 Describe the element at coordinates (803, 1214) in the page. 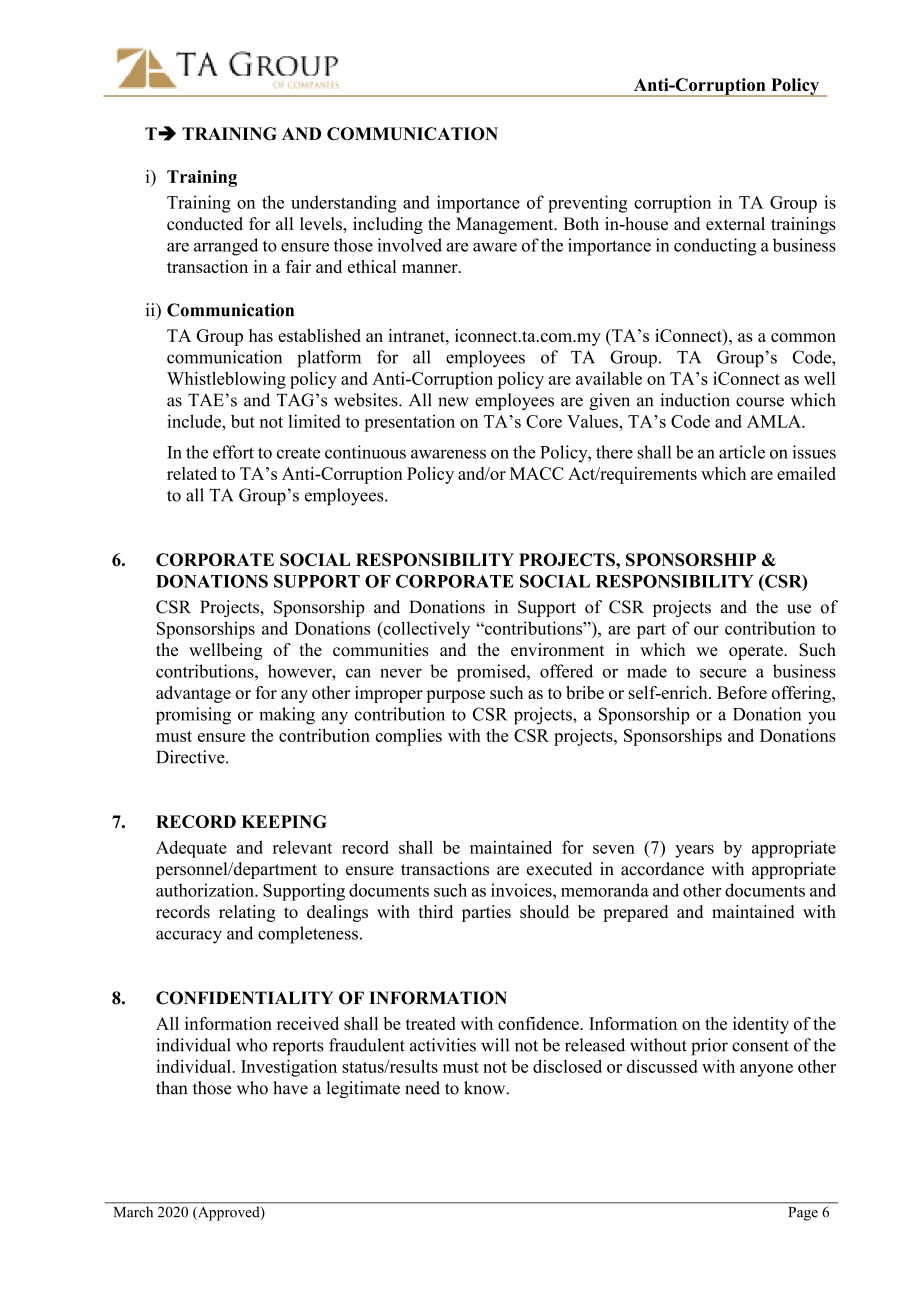

I see `Page` at that location.
